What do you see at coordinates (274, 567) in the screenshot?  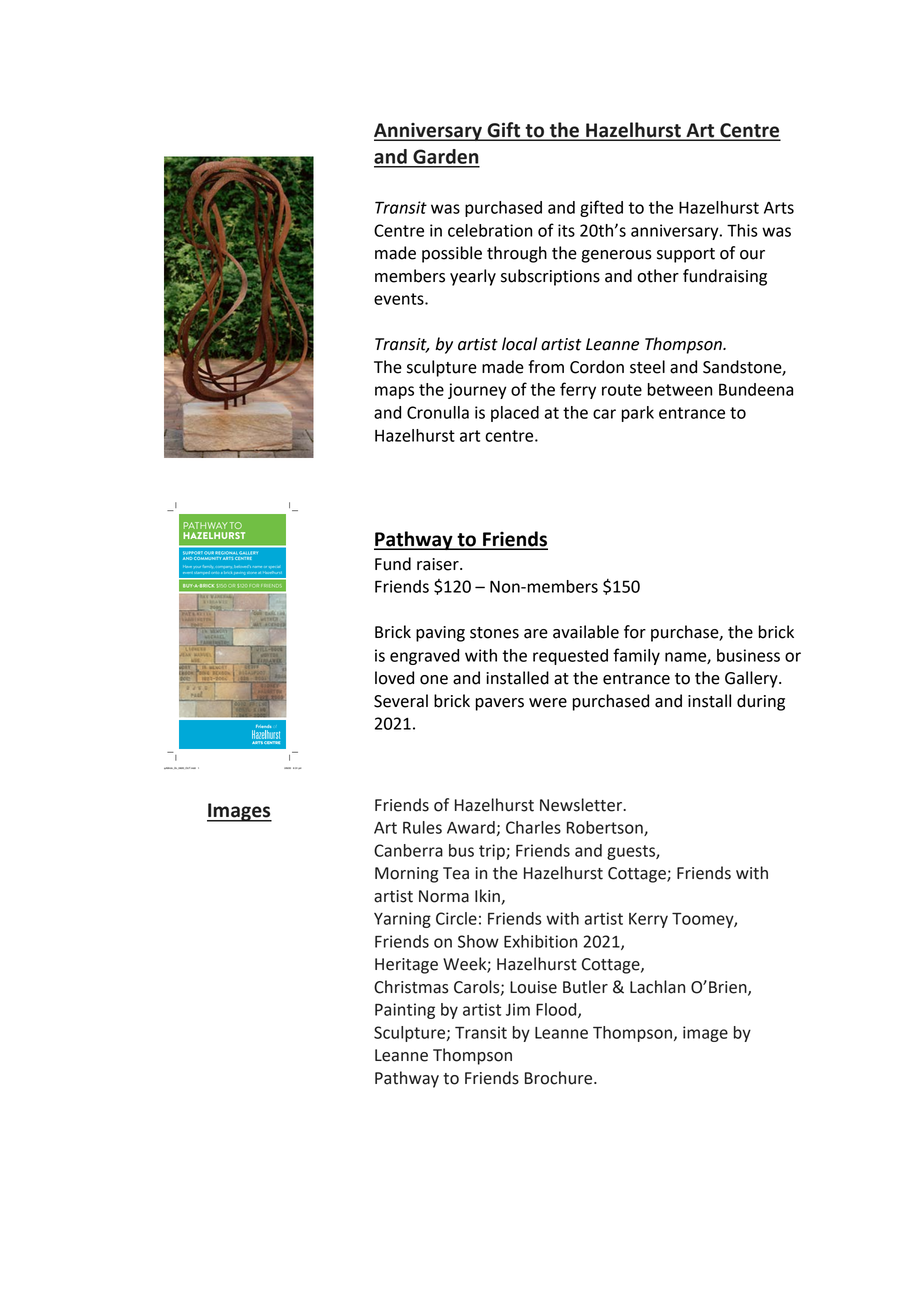 I see `special` at bounding box center [274, 567].
